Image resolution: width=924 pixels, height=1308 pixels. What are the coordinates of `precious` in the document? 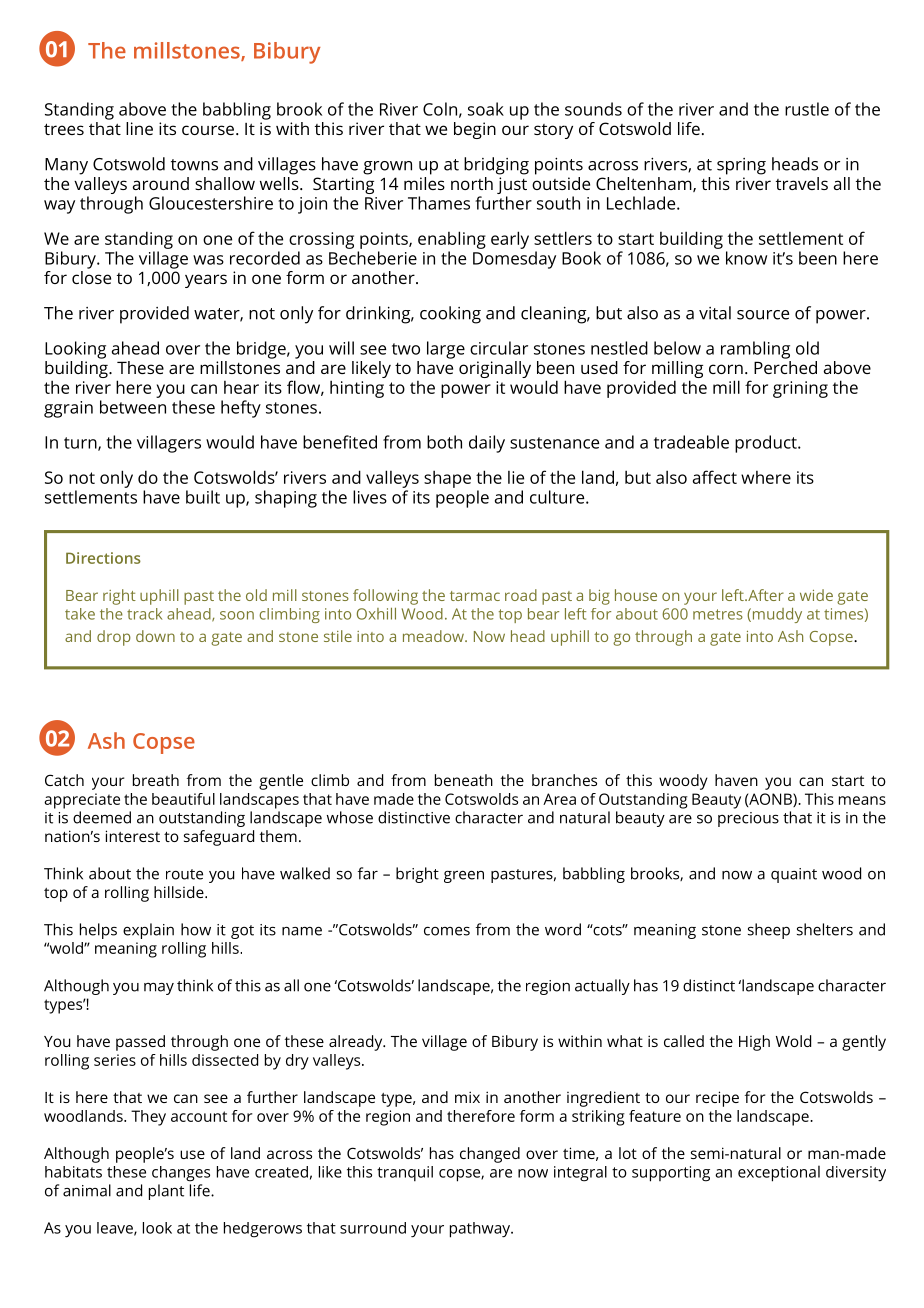 It's located at (748, 819).
